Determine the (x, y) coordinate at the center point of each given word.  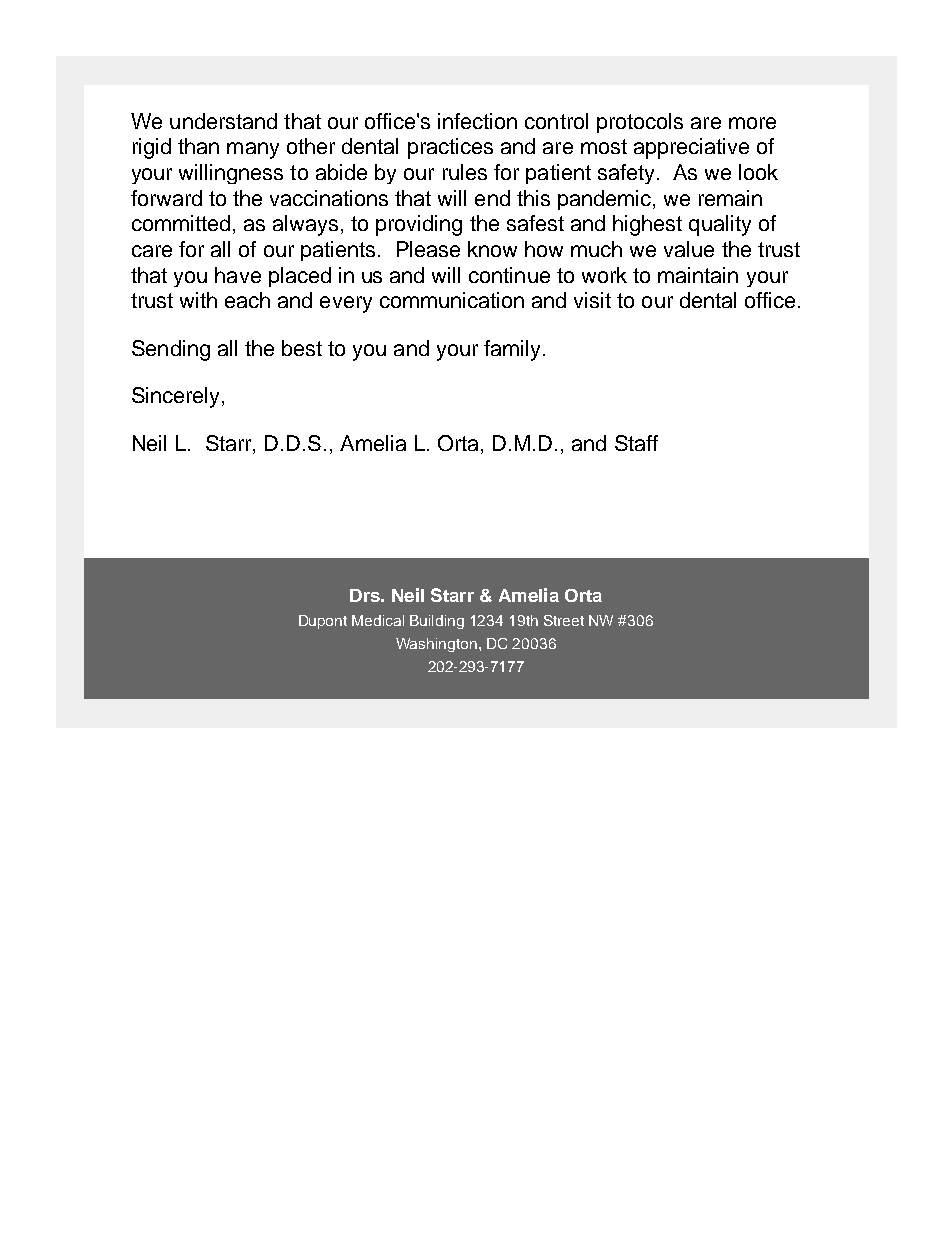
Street (564, 620)
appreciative (691, 148)
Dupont (323, 622)
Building (437, 622)
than (198, 146)
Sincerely (177, 397)
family (512, 350)
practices (450, 148)
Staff (636, 443)
